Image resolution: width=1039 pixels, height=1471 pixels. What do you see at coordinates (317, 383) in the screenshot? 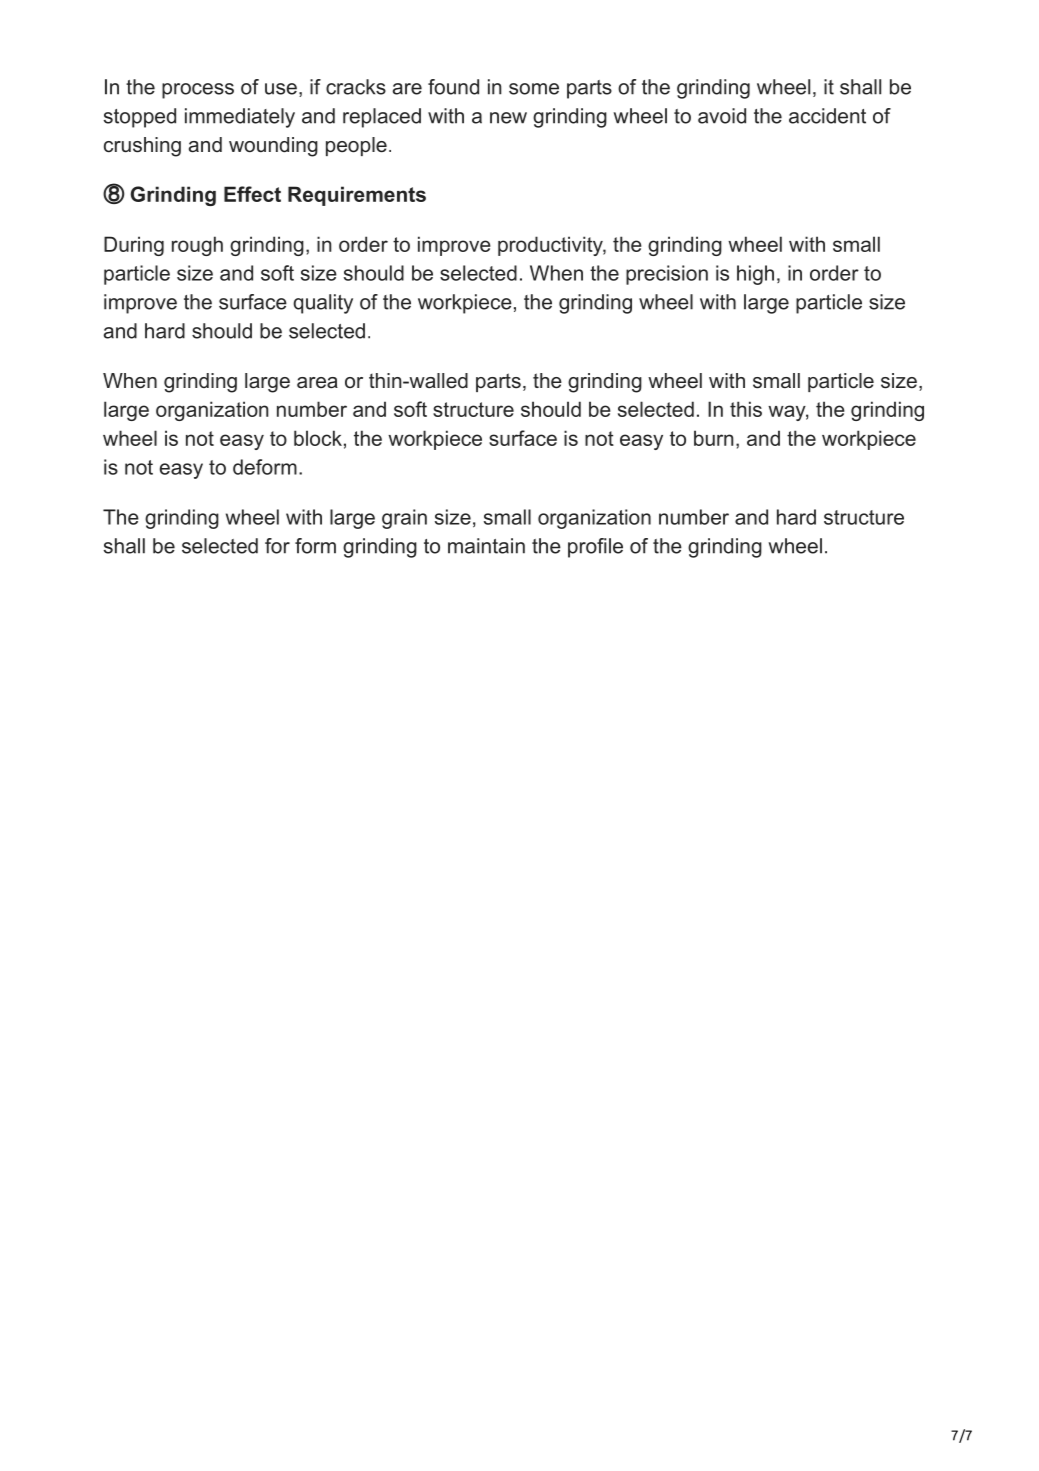
I see `area` at bounding box center [317, 383].
